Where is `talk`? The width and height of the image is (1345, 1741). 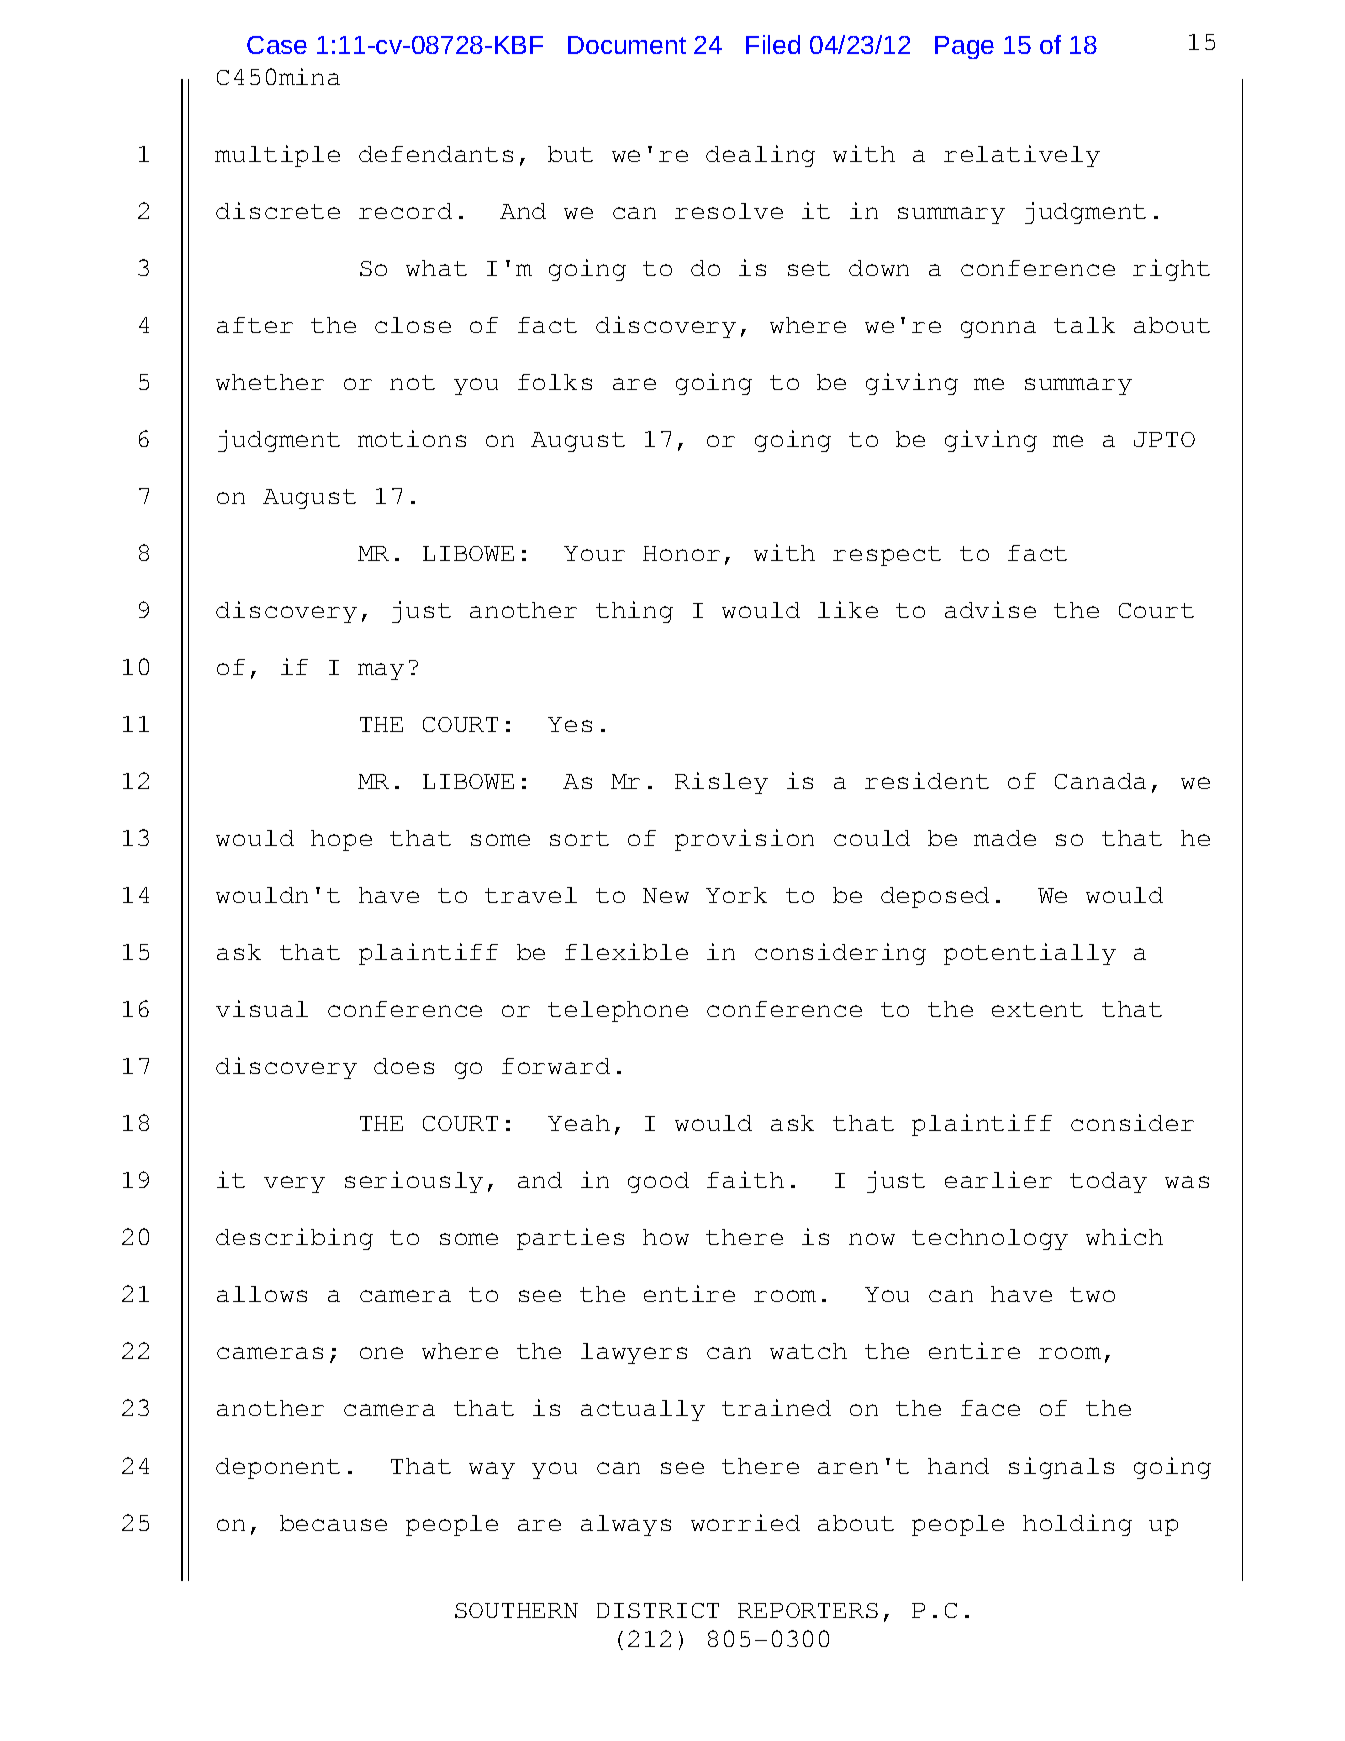
talk is located at coordinates (1084, 325).
